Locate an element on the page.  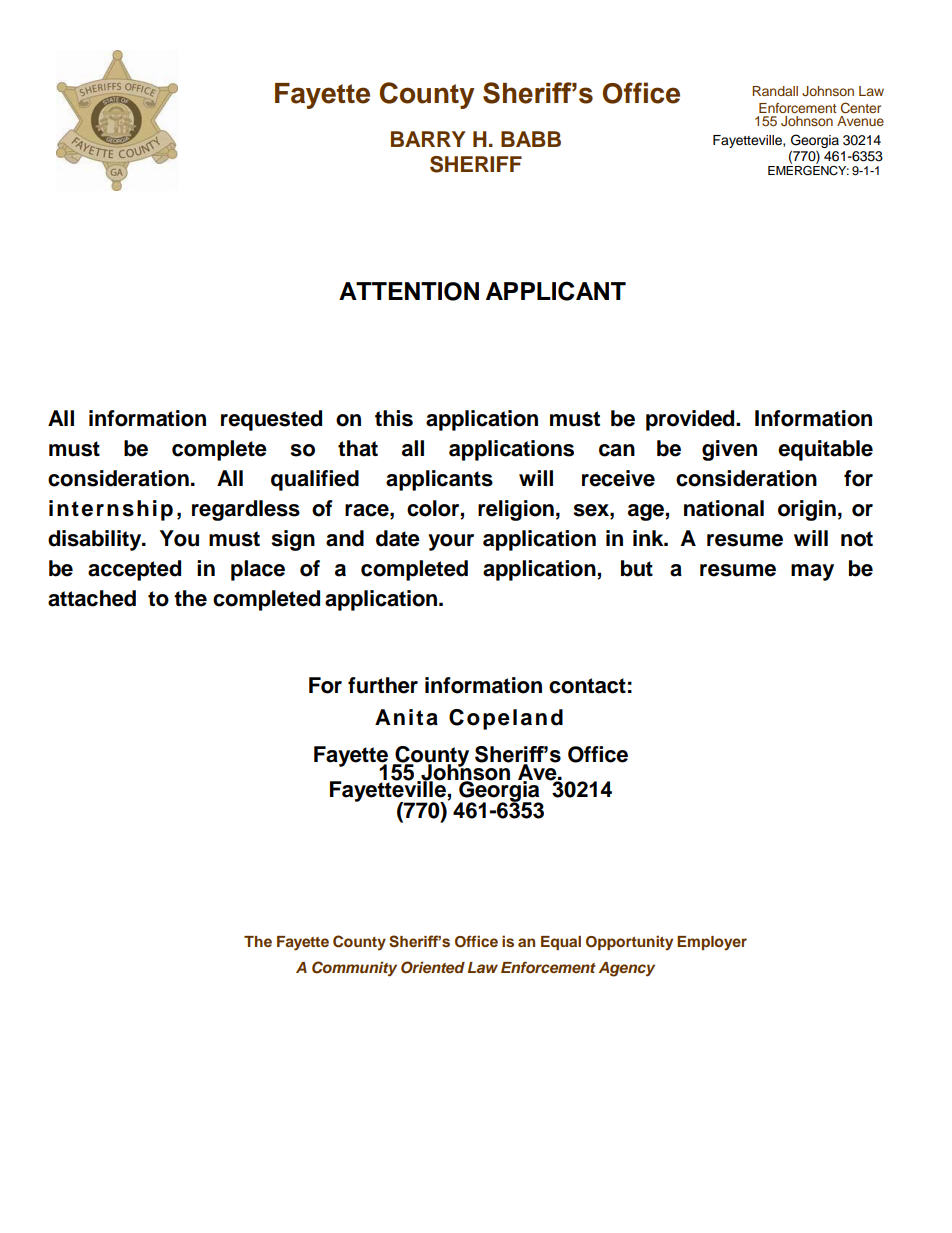
Employer is located at coordinates (712, 943).
